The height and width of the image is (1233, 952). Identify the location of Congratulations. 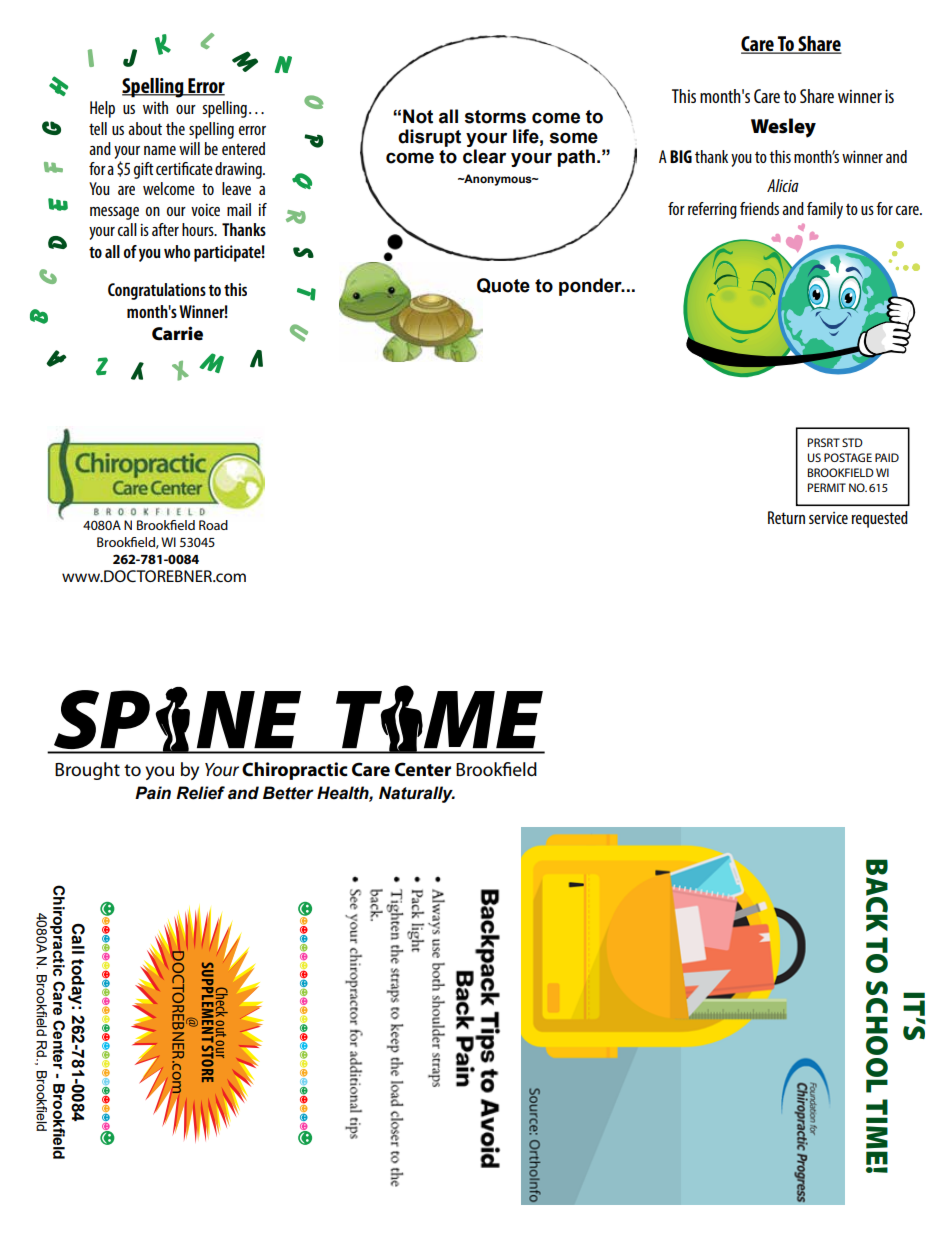
(157, 291).
